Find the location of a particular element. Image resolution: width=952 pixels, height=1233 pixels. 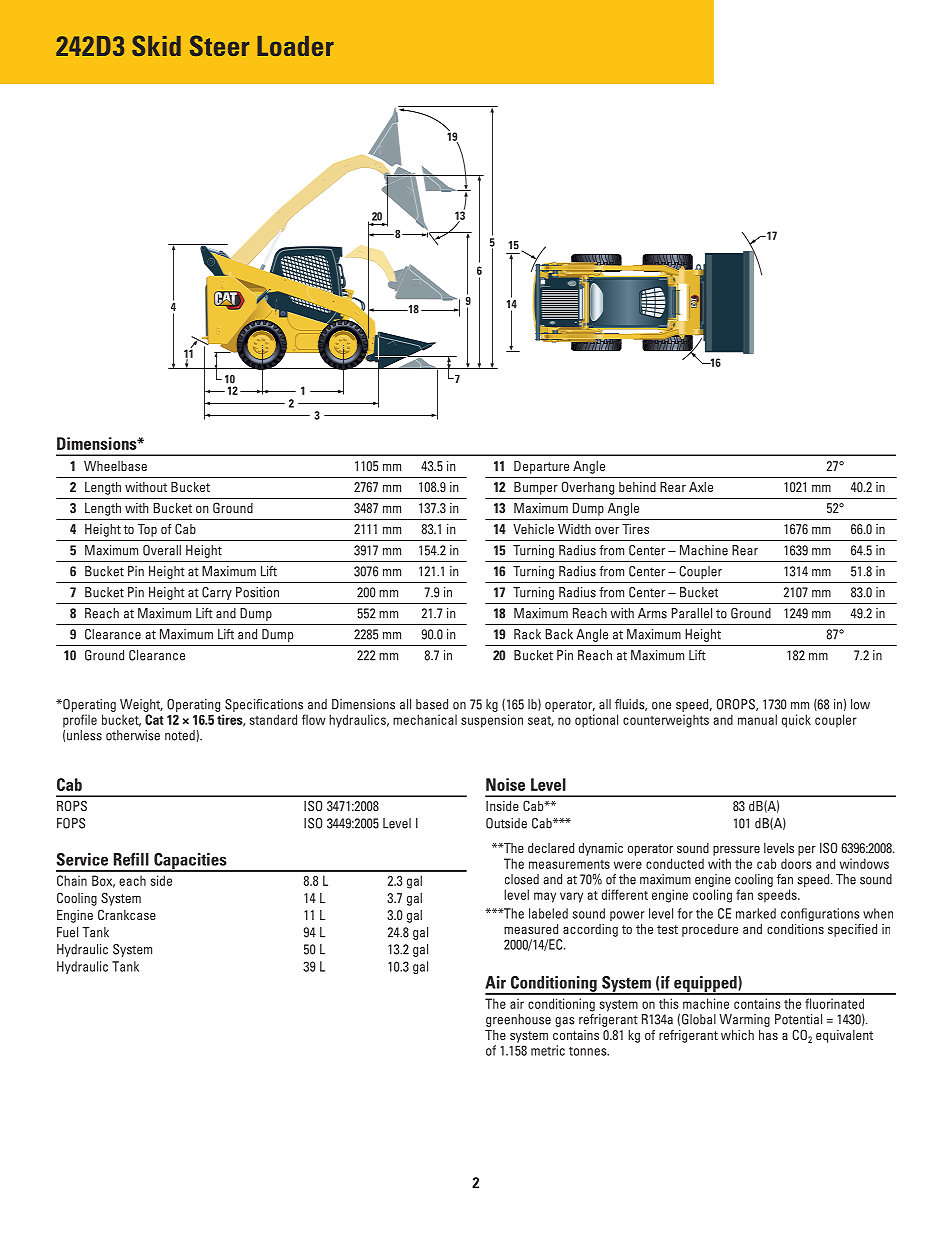

Parallel is located at coordinates (692, 613).
